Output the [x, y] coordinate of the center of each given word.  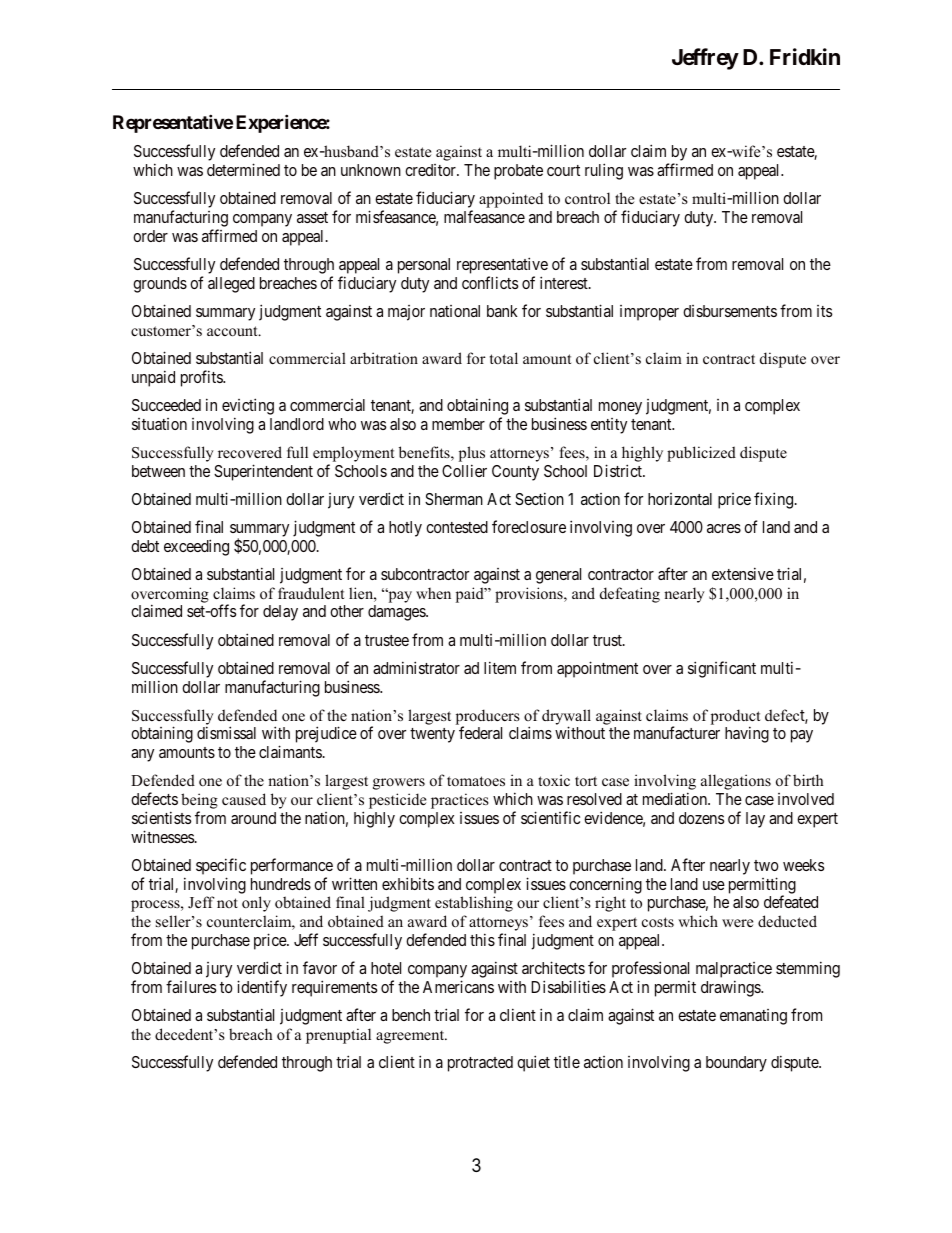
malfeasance [484, 216]
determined [243, 169]
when [433, 593]
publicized [701, 454]
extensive [743, 573]
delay [280, 613]
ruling [604, 171]
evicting [248, 406]
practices [460, 801]
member [458, 424]
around [253, 818]
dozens [701, 818]
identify [262, 988]
